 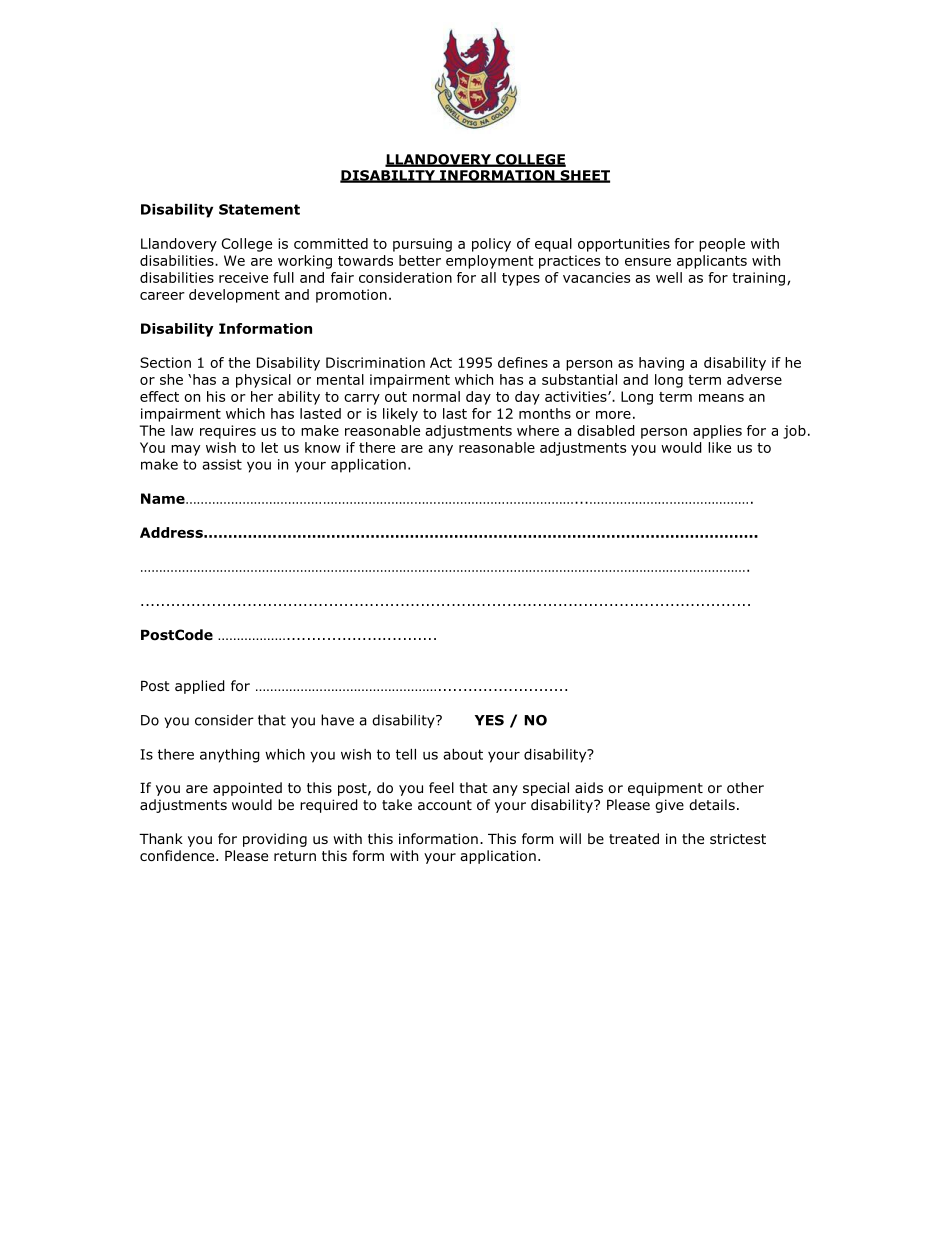 I want to click on applies, so click(x=717, y=432).
